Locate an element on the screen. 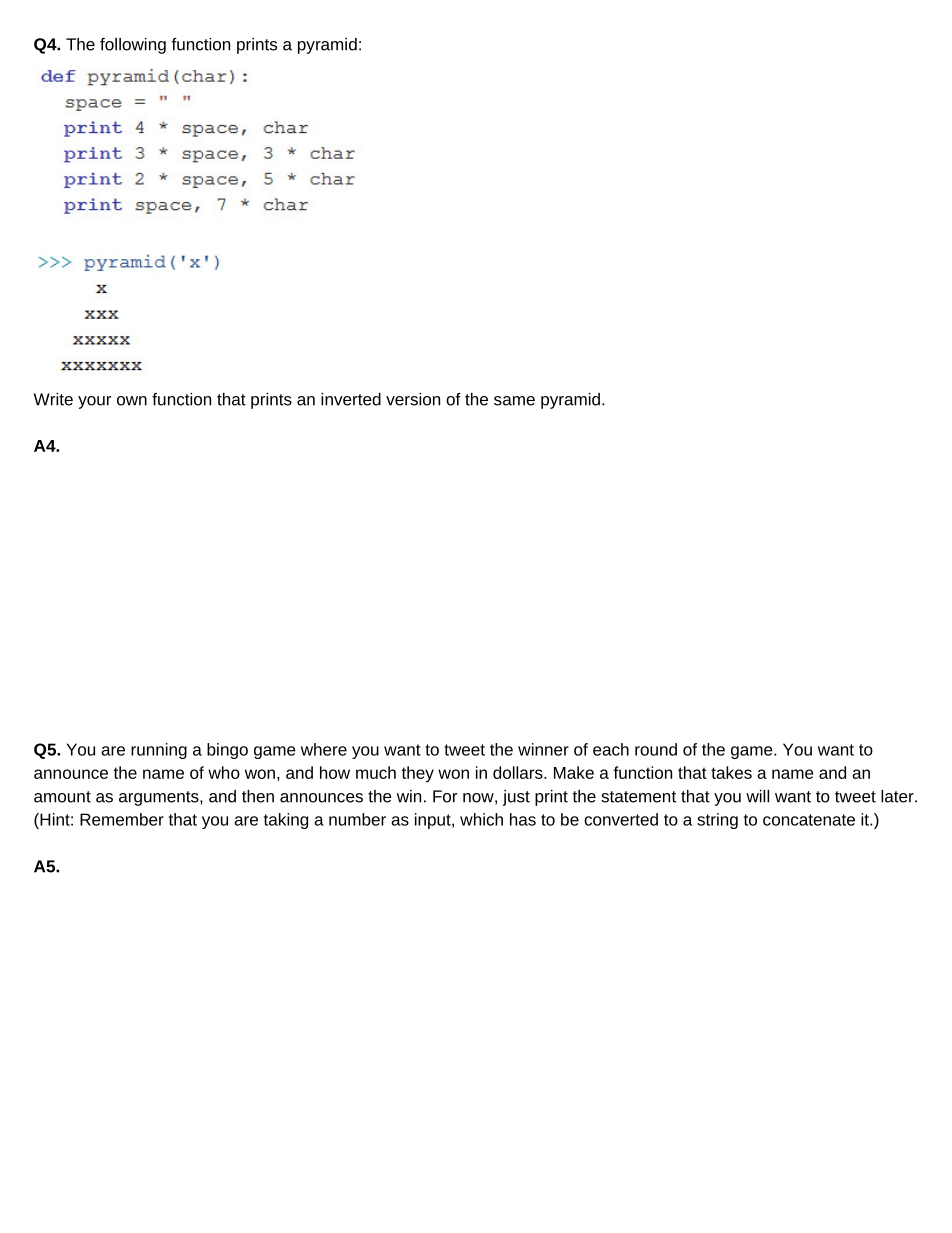 The width and height of the screenshot is (952, 1233). each is located at coordinates (611, 749).
